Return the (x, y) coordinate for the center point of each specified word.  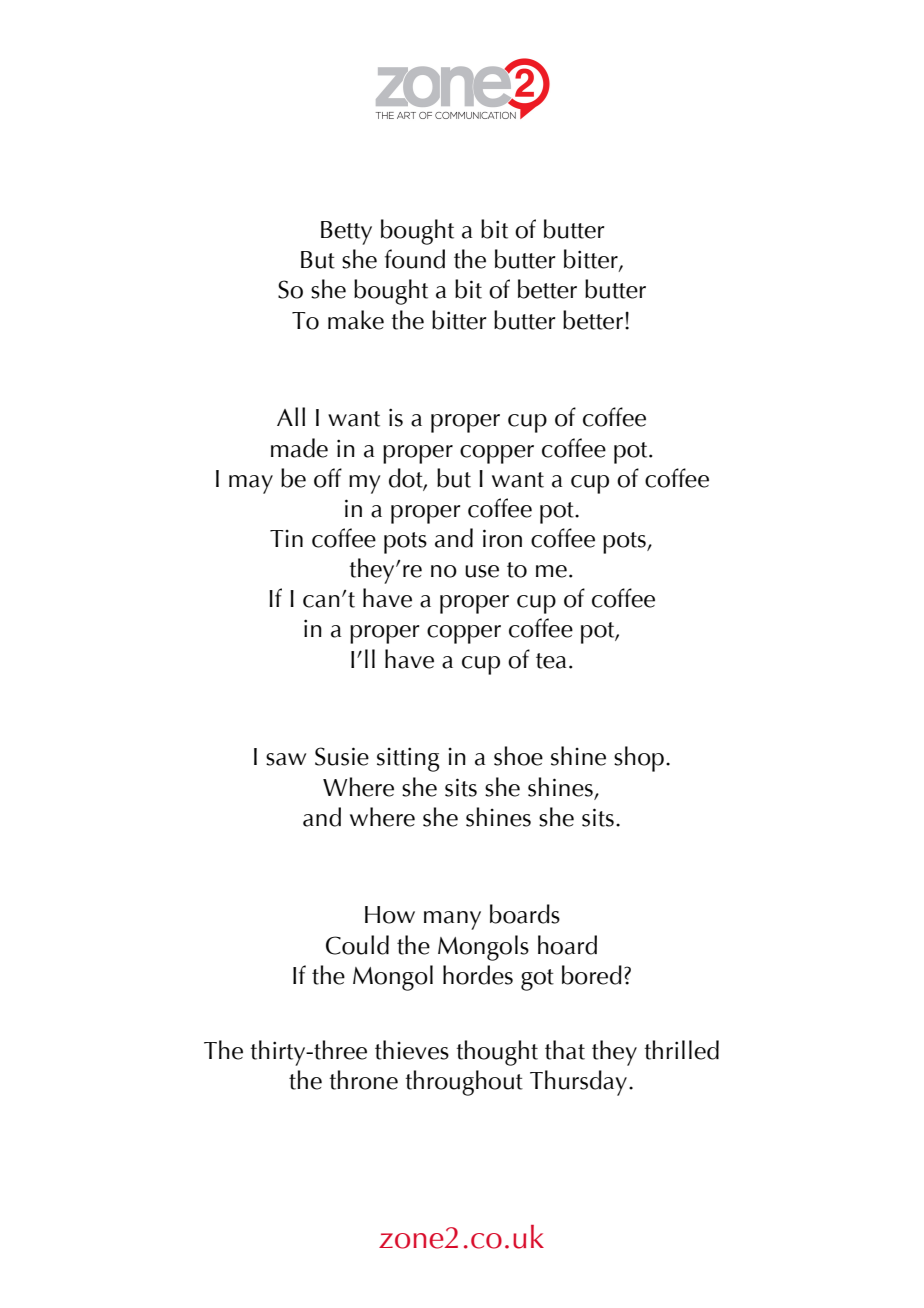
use (482, 571)
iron (502, 538)
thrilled (682, 1050)
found (415, 259)
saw (286, 759)
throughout (464, 1083)
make (356, 320)
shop (639, 759)
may (251, 484)
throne (364, 1080)
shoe (518, 756)
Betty (346, 233)
